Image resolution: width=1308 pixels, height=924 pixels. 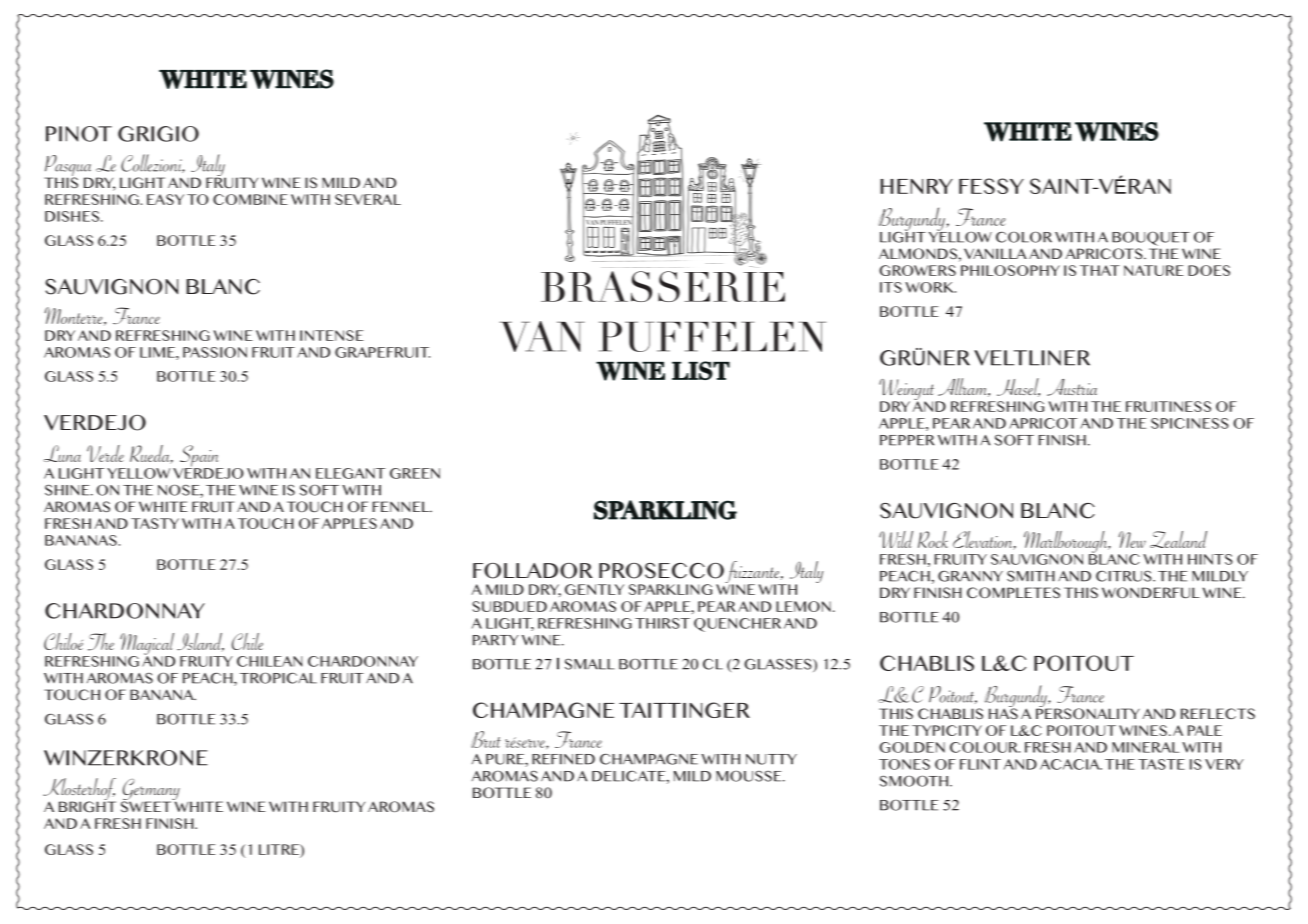 I want to click on GRIGIO, so click(x=158, y=134).
